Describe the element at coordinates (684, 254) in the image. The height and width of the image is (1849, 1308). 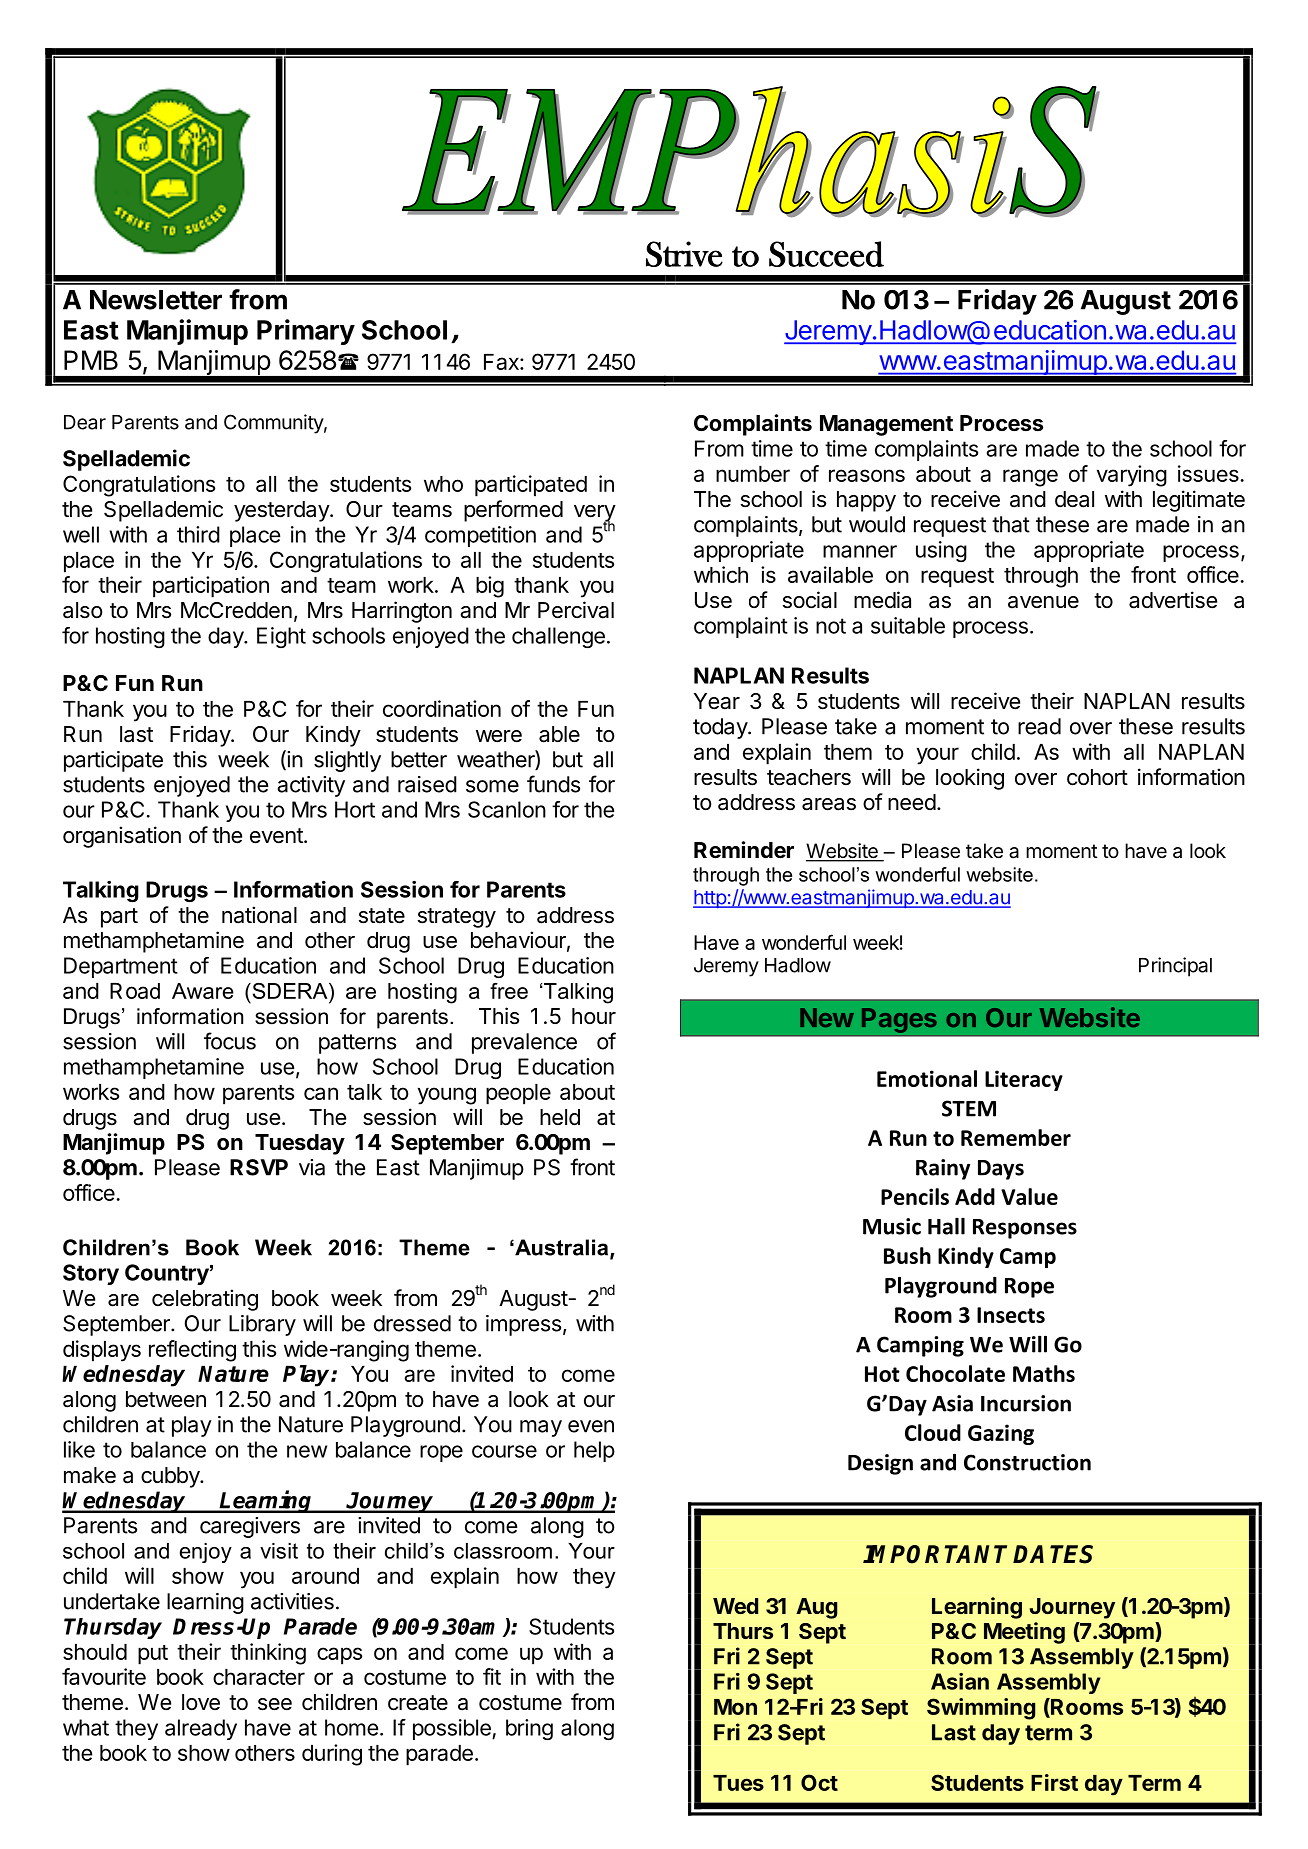
I see `Strive` at that location.
